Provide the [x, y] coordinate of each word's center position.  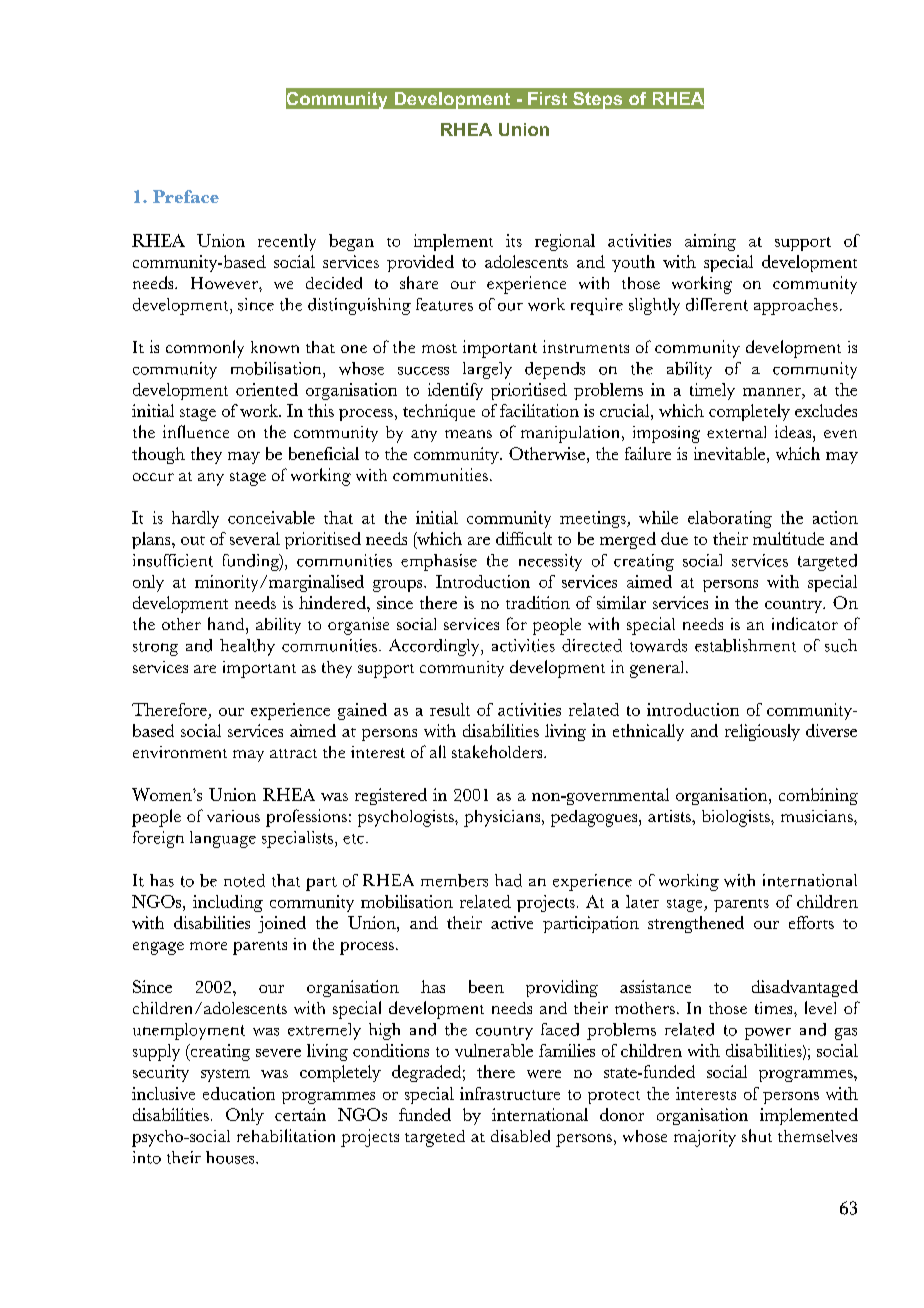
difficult [524, 538]
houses [231, 1157]
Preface [186, 196]
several [255, 538]
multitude [788, 538]
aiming [710, 242]
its [514, 240]
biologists [737, 818]
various [233, 816]
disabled [520, 1136]
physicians [502, 818]
